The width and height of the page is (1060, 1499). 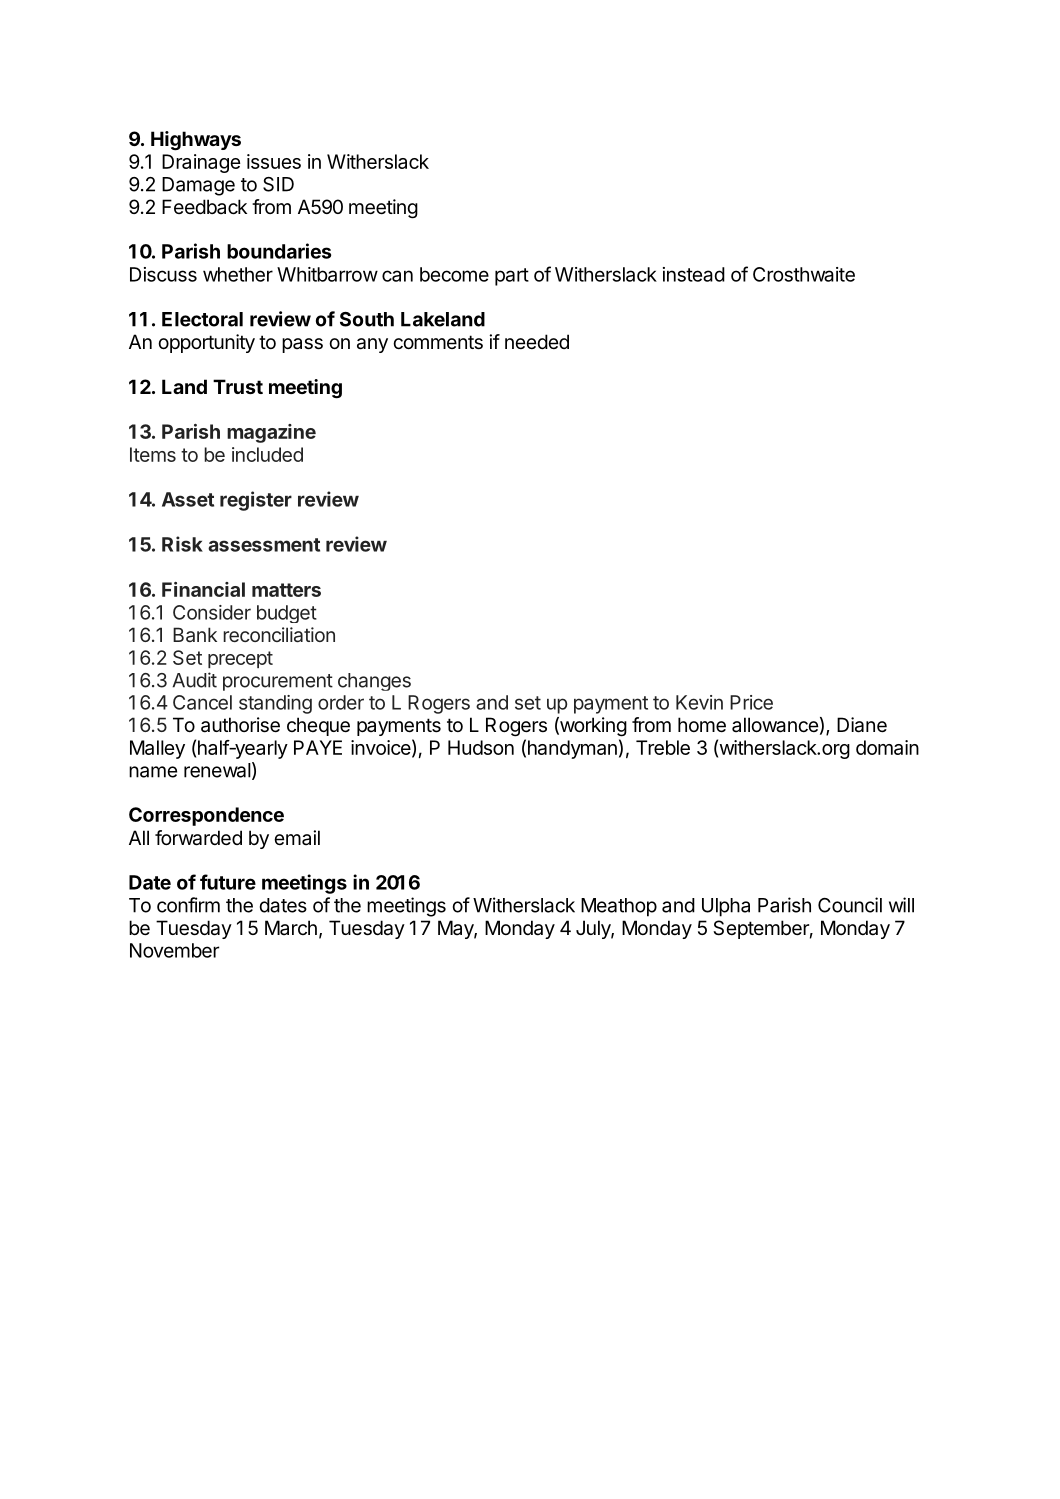 What do you see at coordinates (751, 702) in the page?
I see `Price` at bounding box center [751, 702].
